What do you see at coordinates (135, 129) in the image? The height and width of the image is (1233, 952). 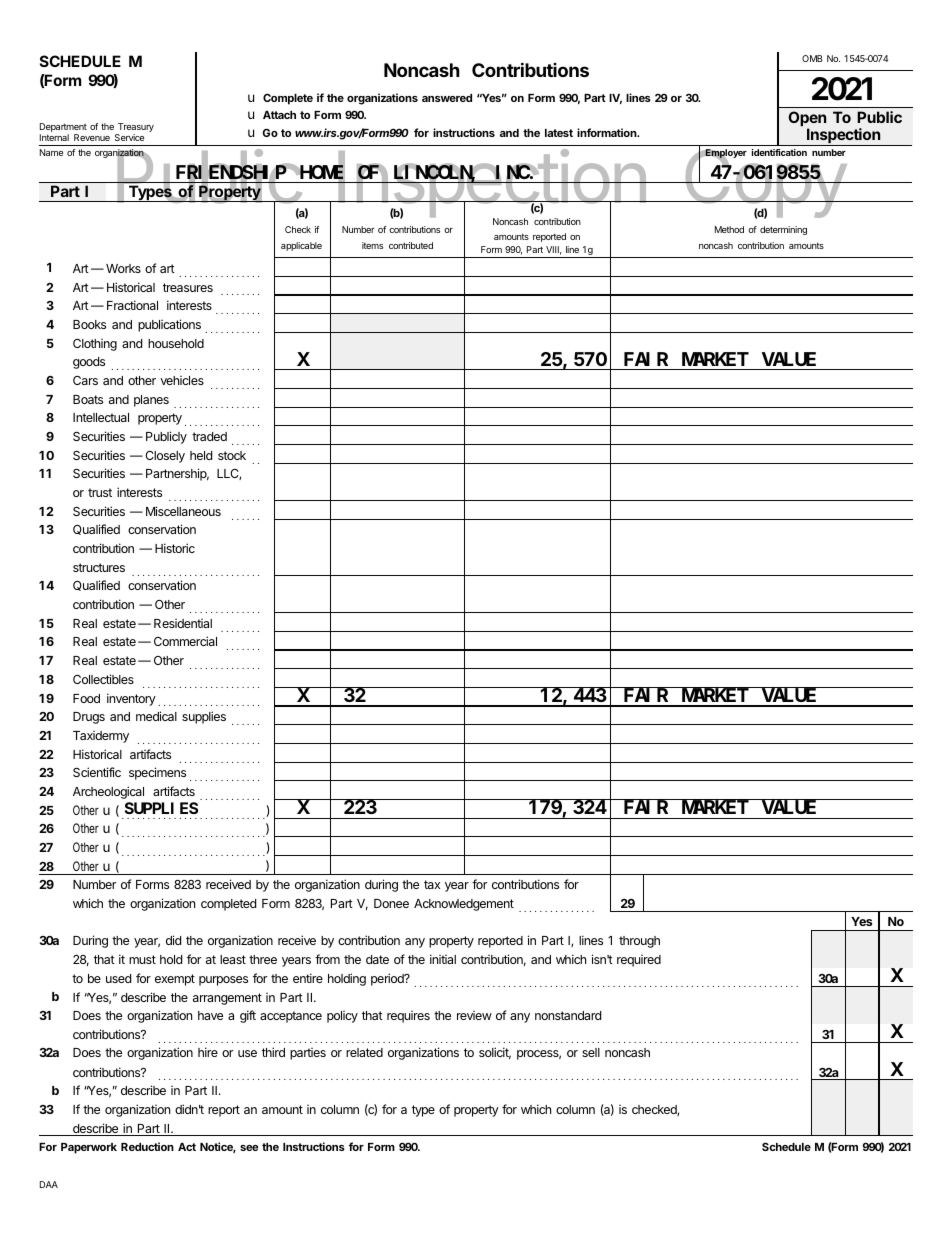 I see `Treasury` at bounding box center [135, 129].
